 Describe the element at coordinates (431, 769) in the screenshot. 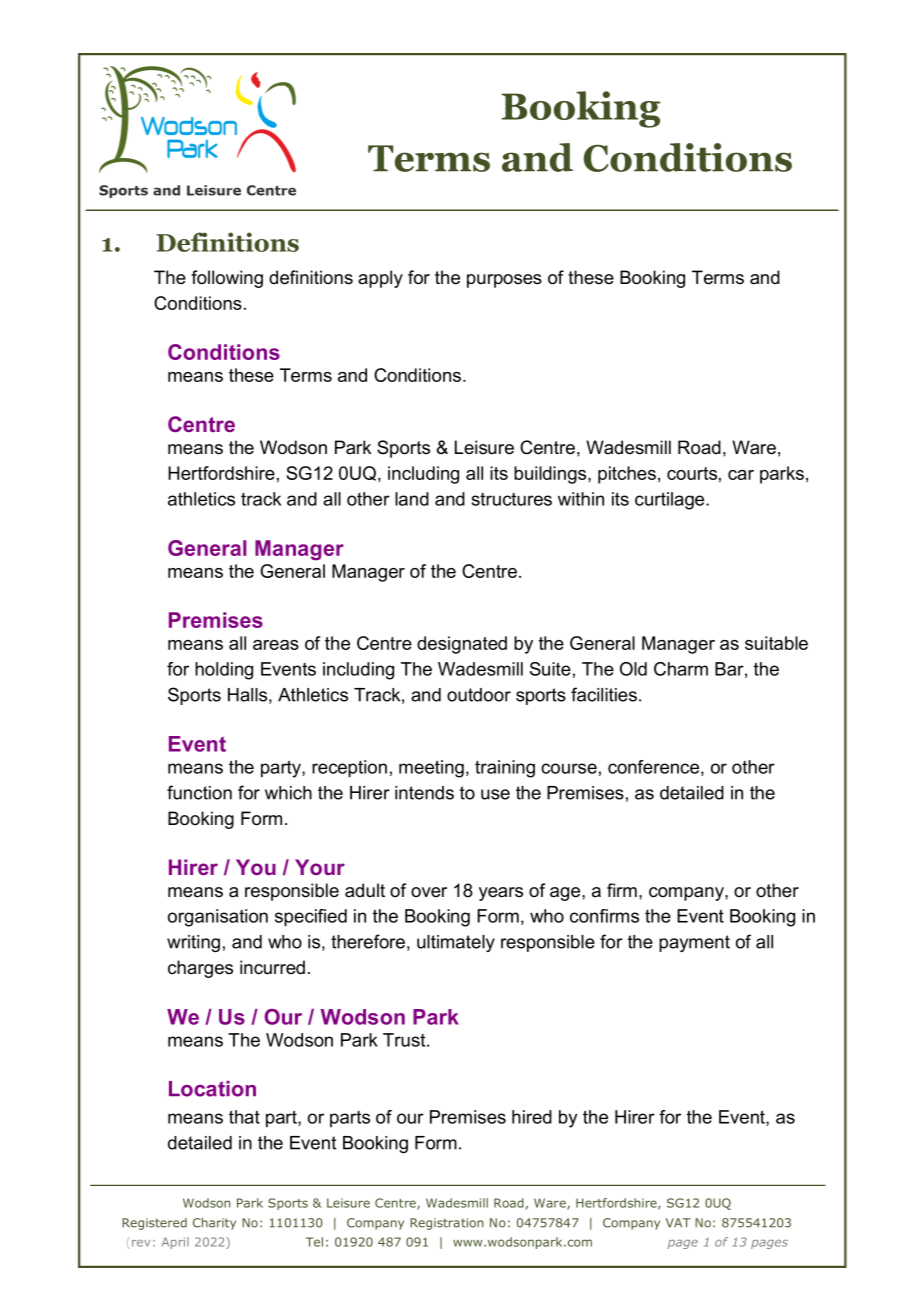

I see `meeting` at that location.
